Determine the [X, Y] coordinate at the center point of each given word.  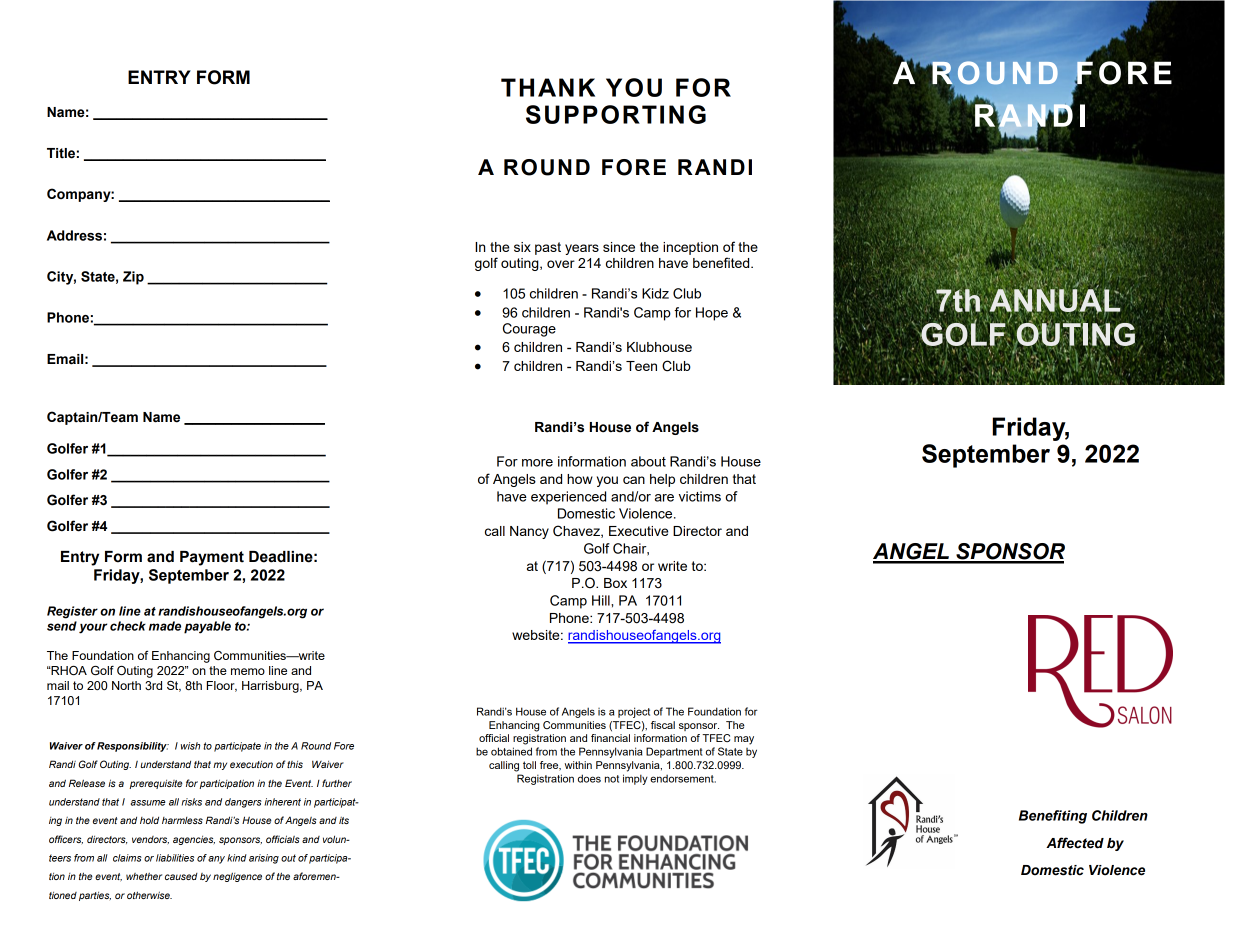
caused [181, 876]
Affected [1075, 843]
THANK [548, 87]
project [634, 712]
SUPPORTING [616, 114]
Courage [529, 330]
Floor [222, 686]
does [589, 778]
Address [74, 235]
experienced [568, 498]
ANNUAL [1055, 300]
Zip [133, 278]
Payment [212, 558]
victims [700, 496]
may [744, 740]
